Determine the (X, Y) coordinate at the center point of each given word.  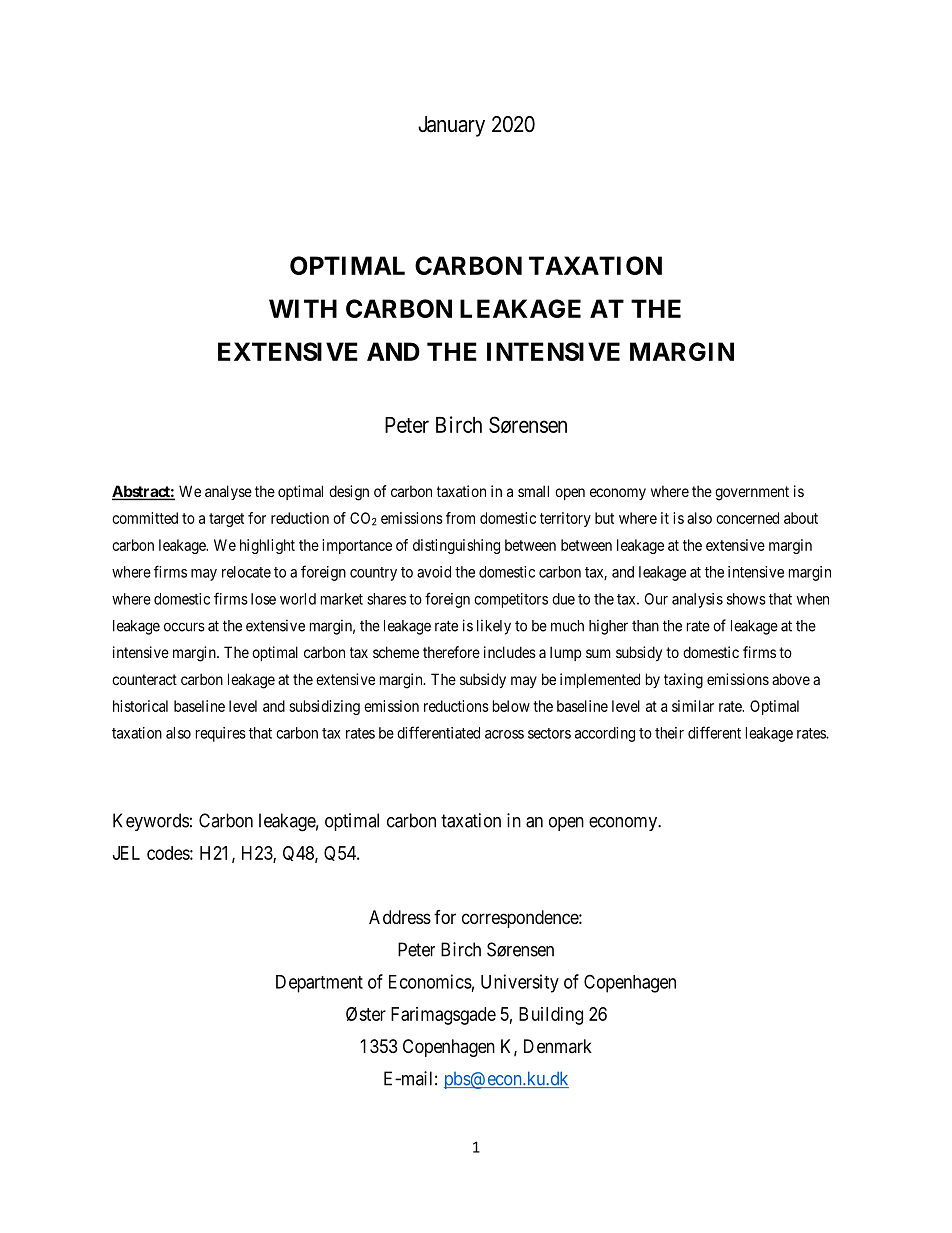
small (533, 491)
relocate (246, 572)
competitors (511, 600)
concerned (747, 518)
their (669, 733)
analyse (228, 492)
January (451, 126)
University (520, 983)
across (504, 734)
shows (746, 599)
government (752, 493)
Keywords (151, 822)
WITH (303, 308)
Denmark (558, 1046)
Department (319, 984)
